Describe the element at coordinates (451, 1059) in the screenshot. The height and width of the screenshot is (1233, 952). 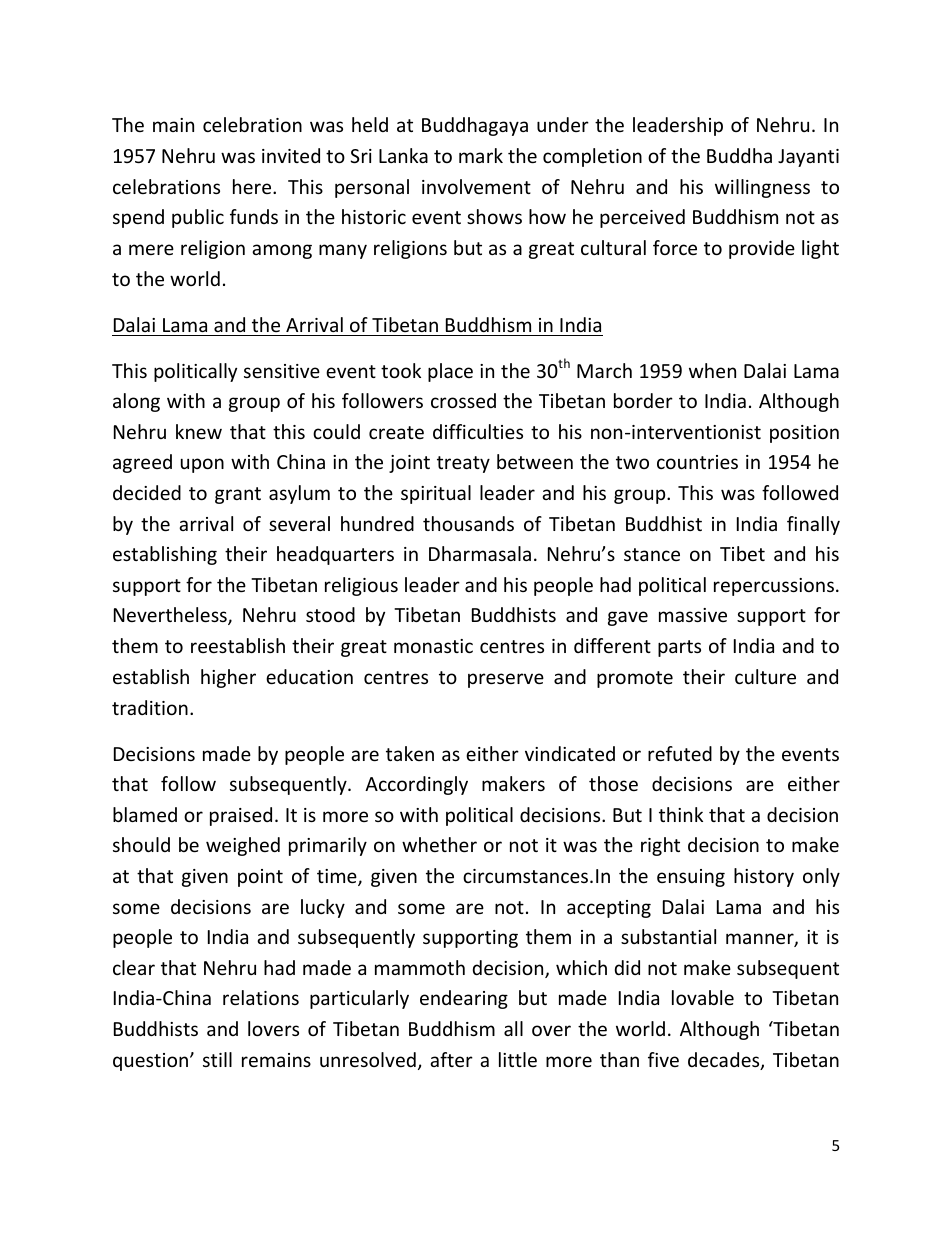
I see `after` at that location.
